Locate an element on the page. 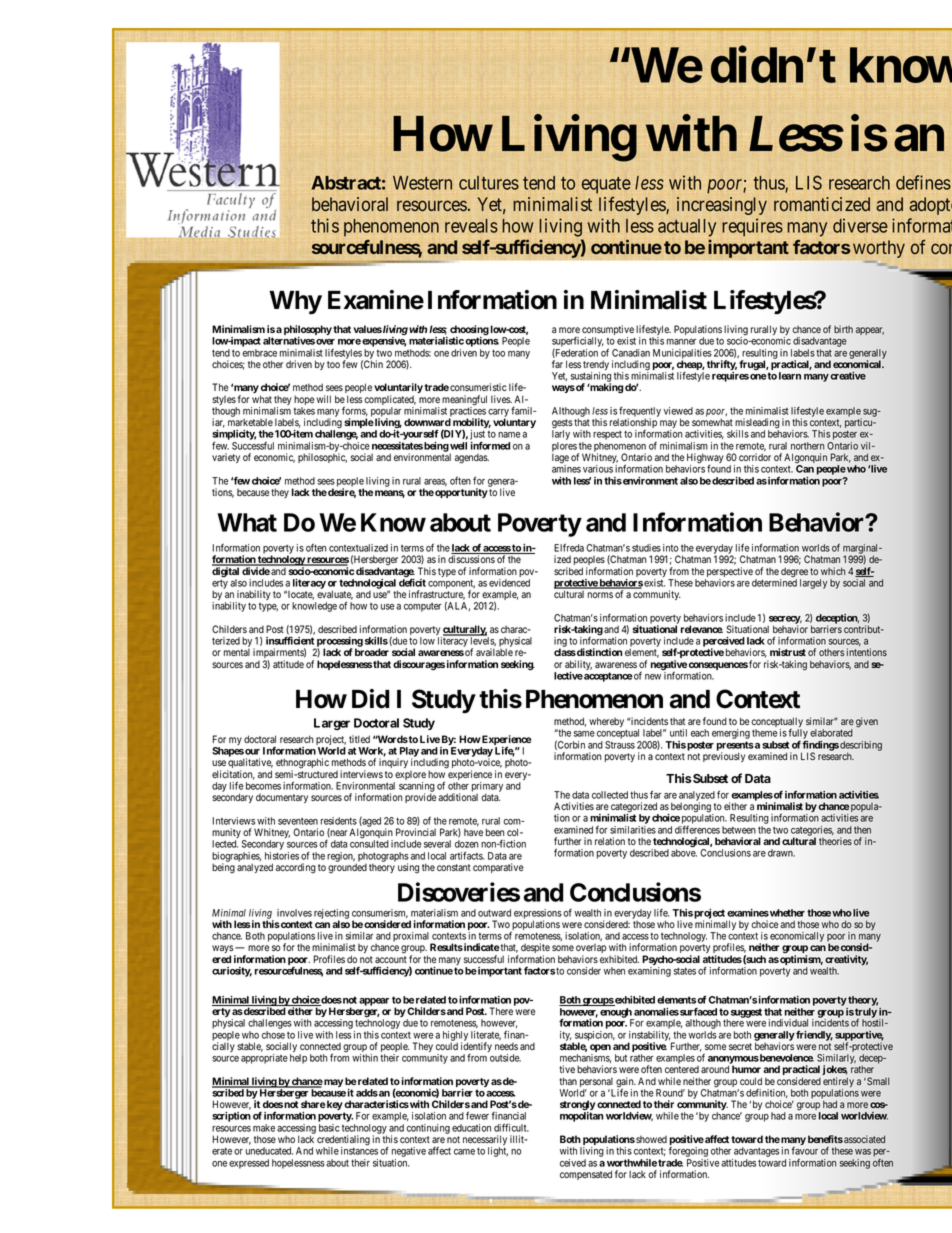 The image size is (952, 1233). variety is located at coordinates (226, 458).
